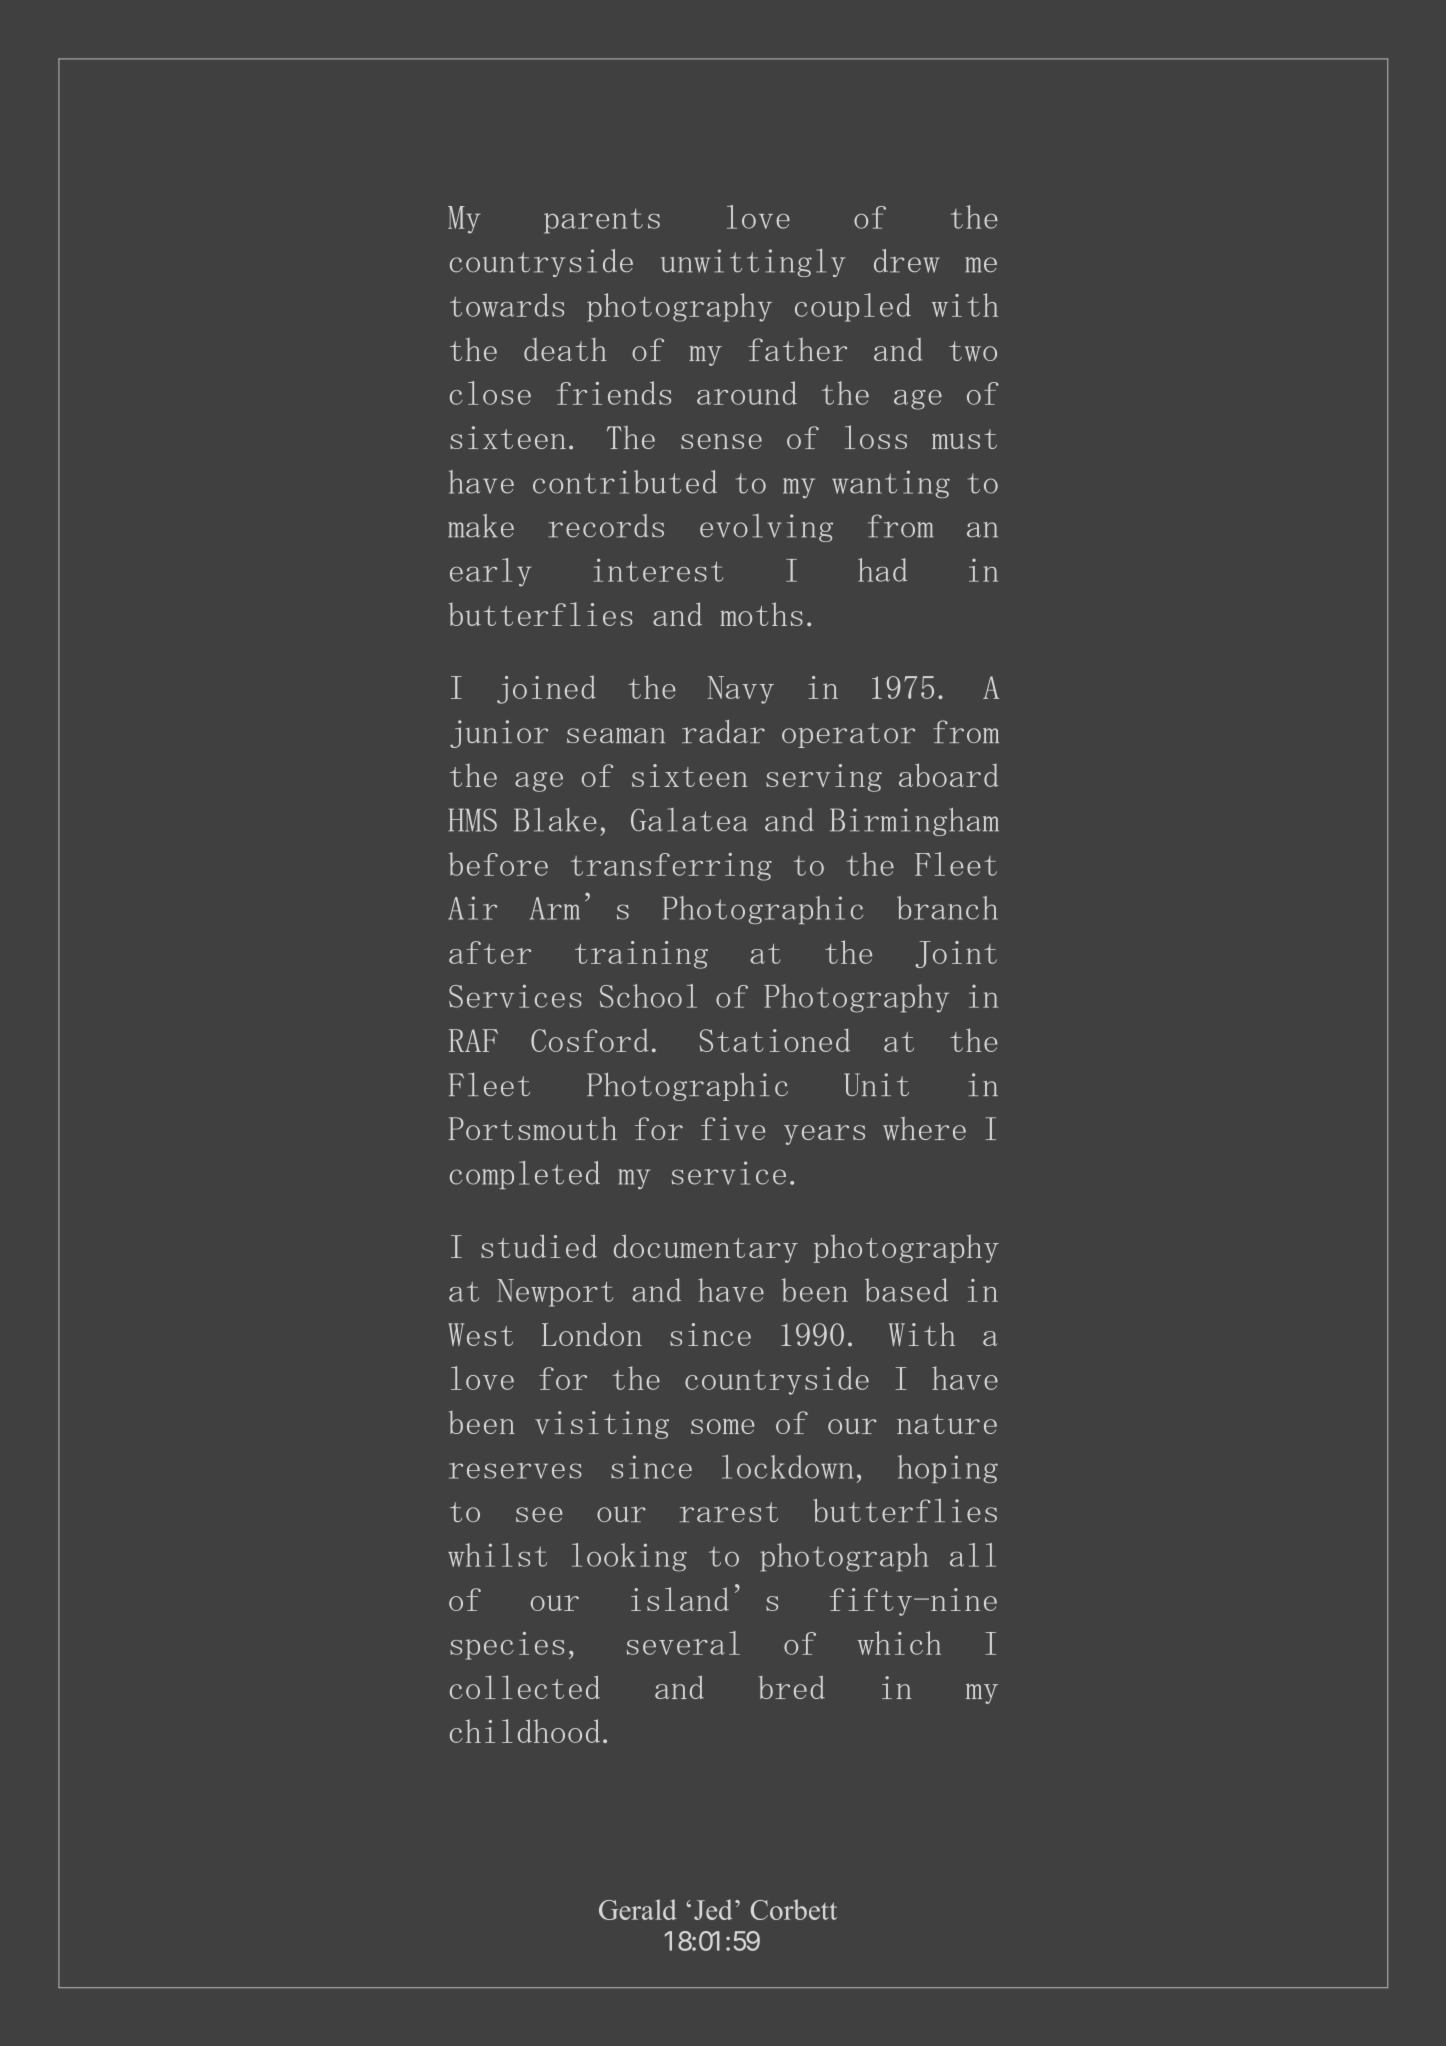 This screenshot has width=1446, height=2046. Describe the element at coordinates (948, 1469) in the screenshot. I see `hoping` at that location.
